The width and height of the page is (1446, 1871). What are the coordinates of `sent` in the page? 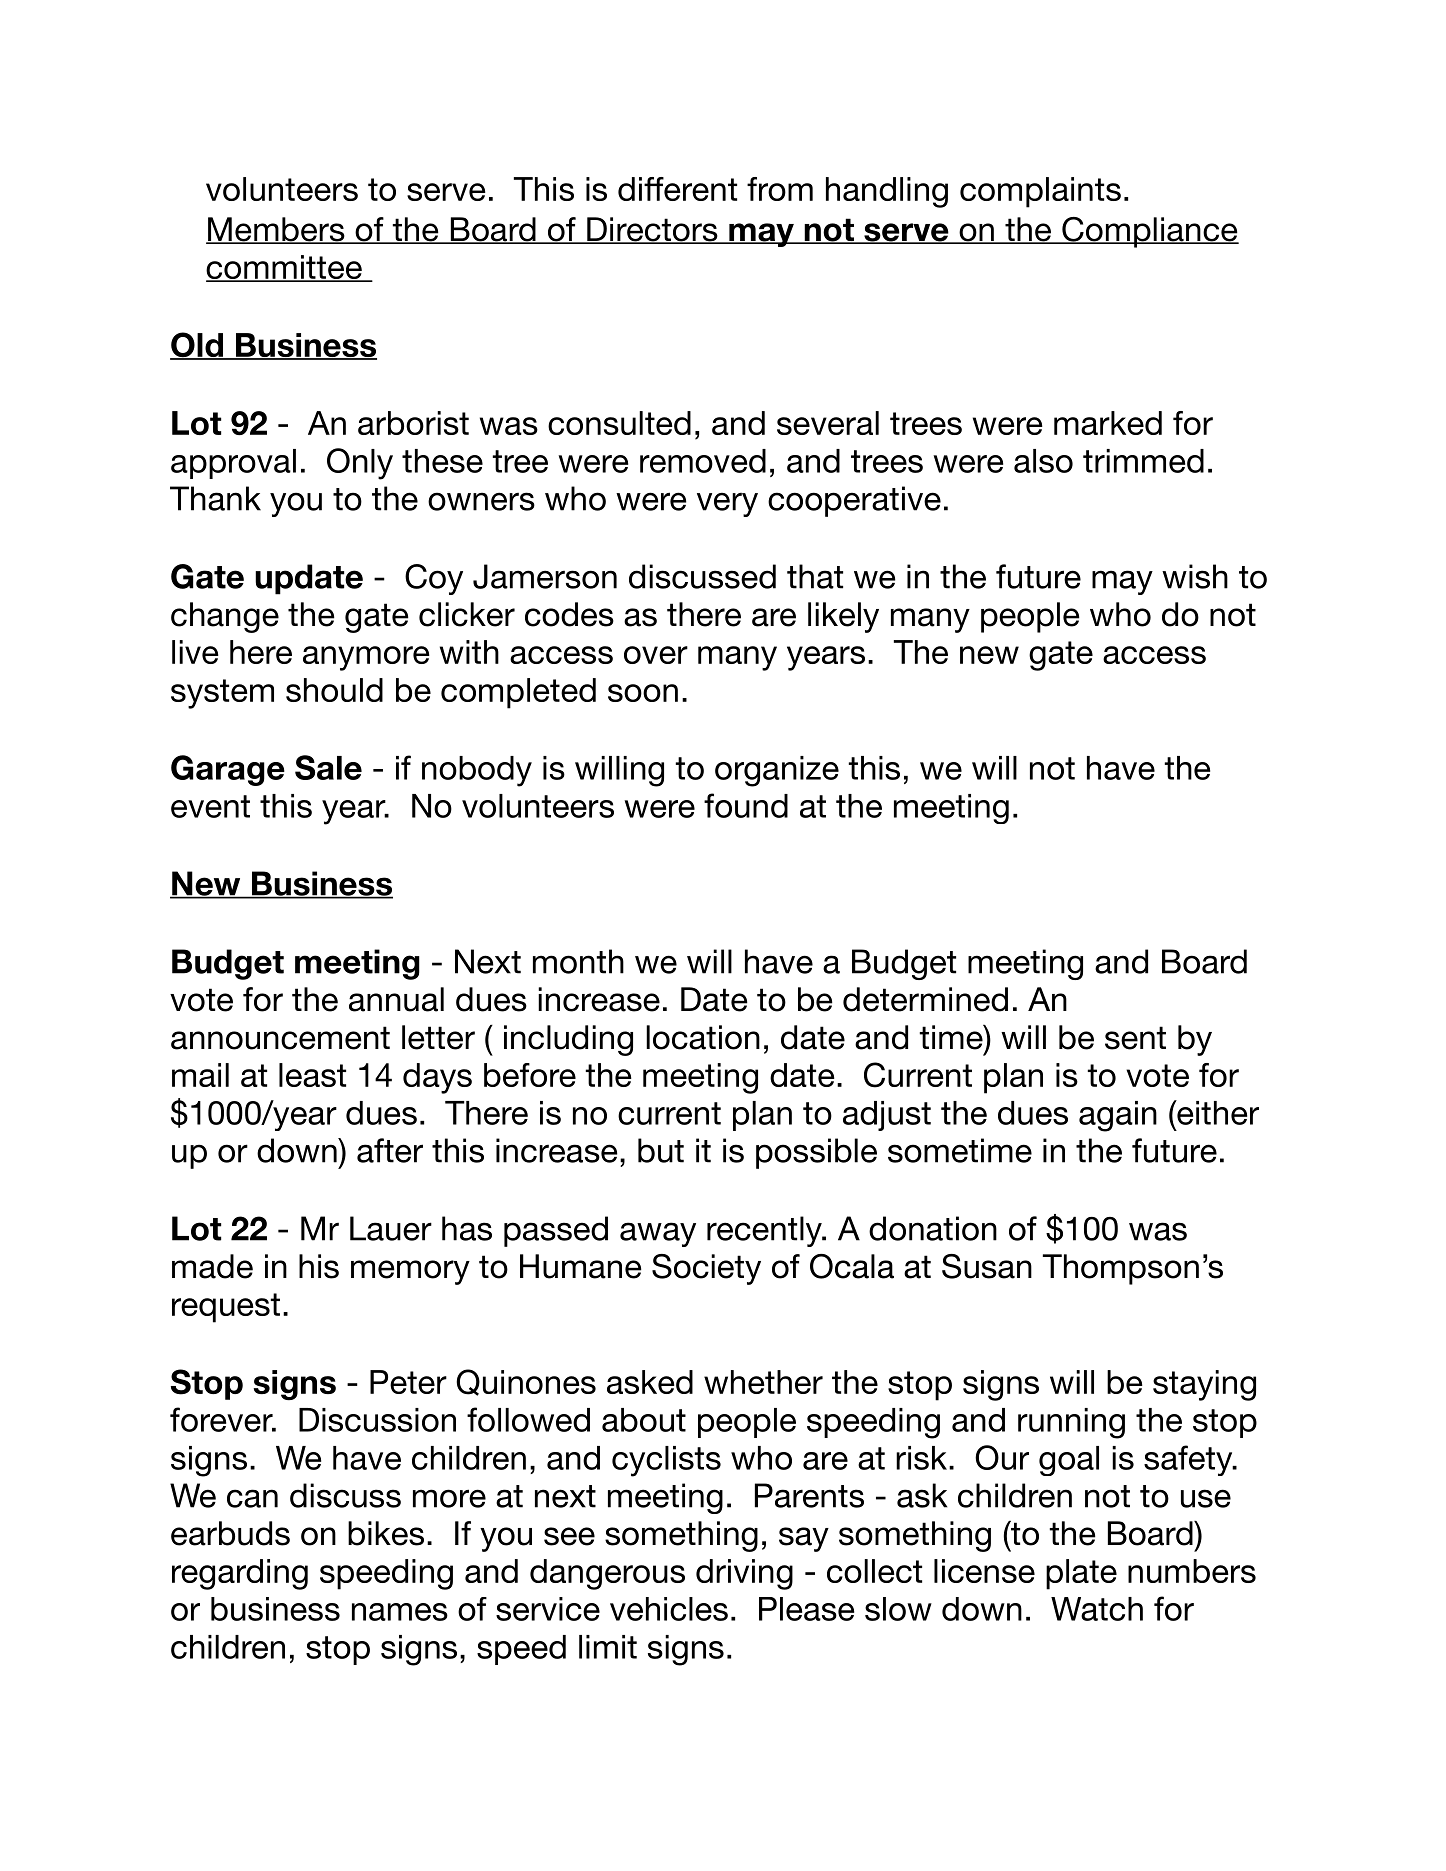 It's located at (1135, 1038).
